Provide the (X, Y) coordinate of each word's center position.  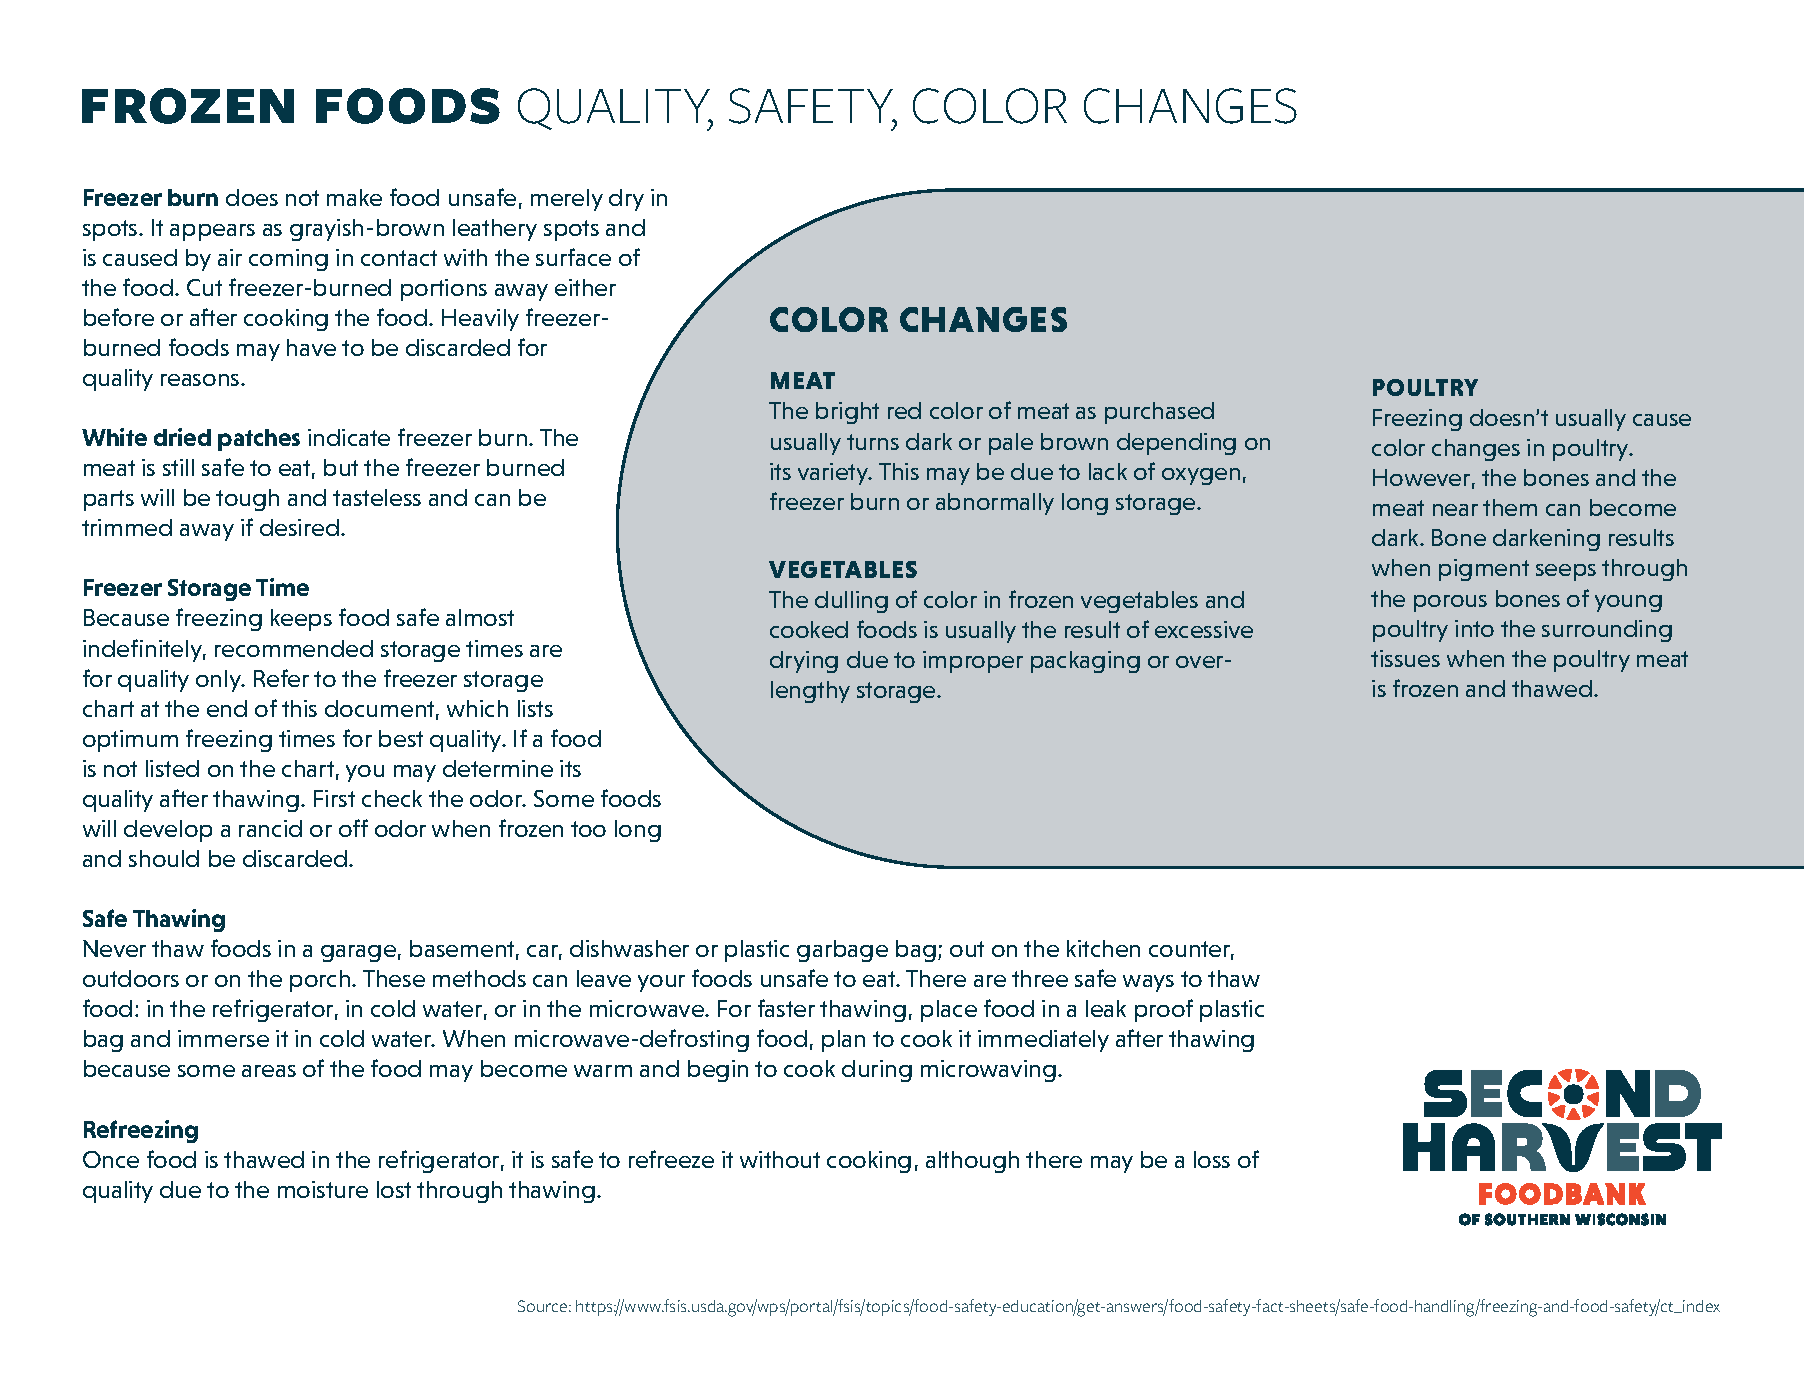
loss (1212, 1159)
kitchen (1103, 948)
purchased (1159, 413)
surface (573, 257)
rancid (270, 828)
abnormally (995, 504)
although (972, 1162)
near (1455, 510)
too (588, 829)
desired (299, 527)
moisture (323, 1189)
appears (212, 232)
